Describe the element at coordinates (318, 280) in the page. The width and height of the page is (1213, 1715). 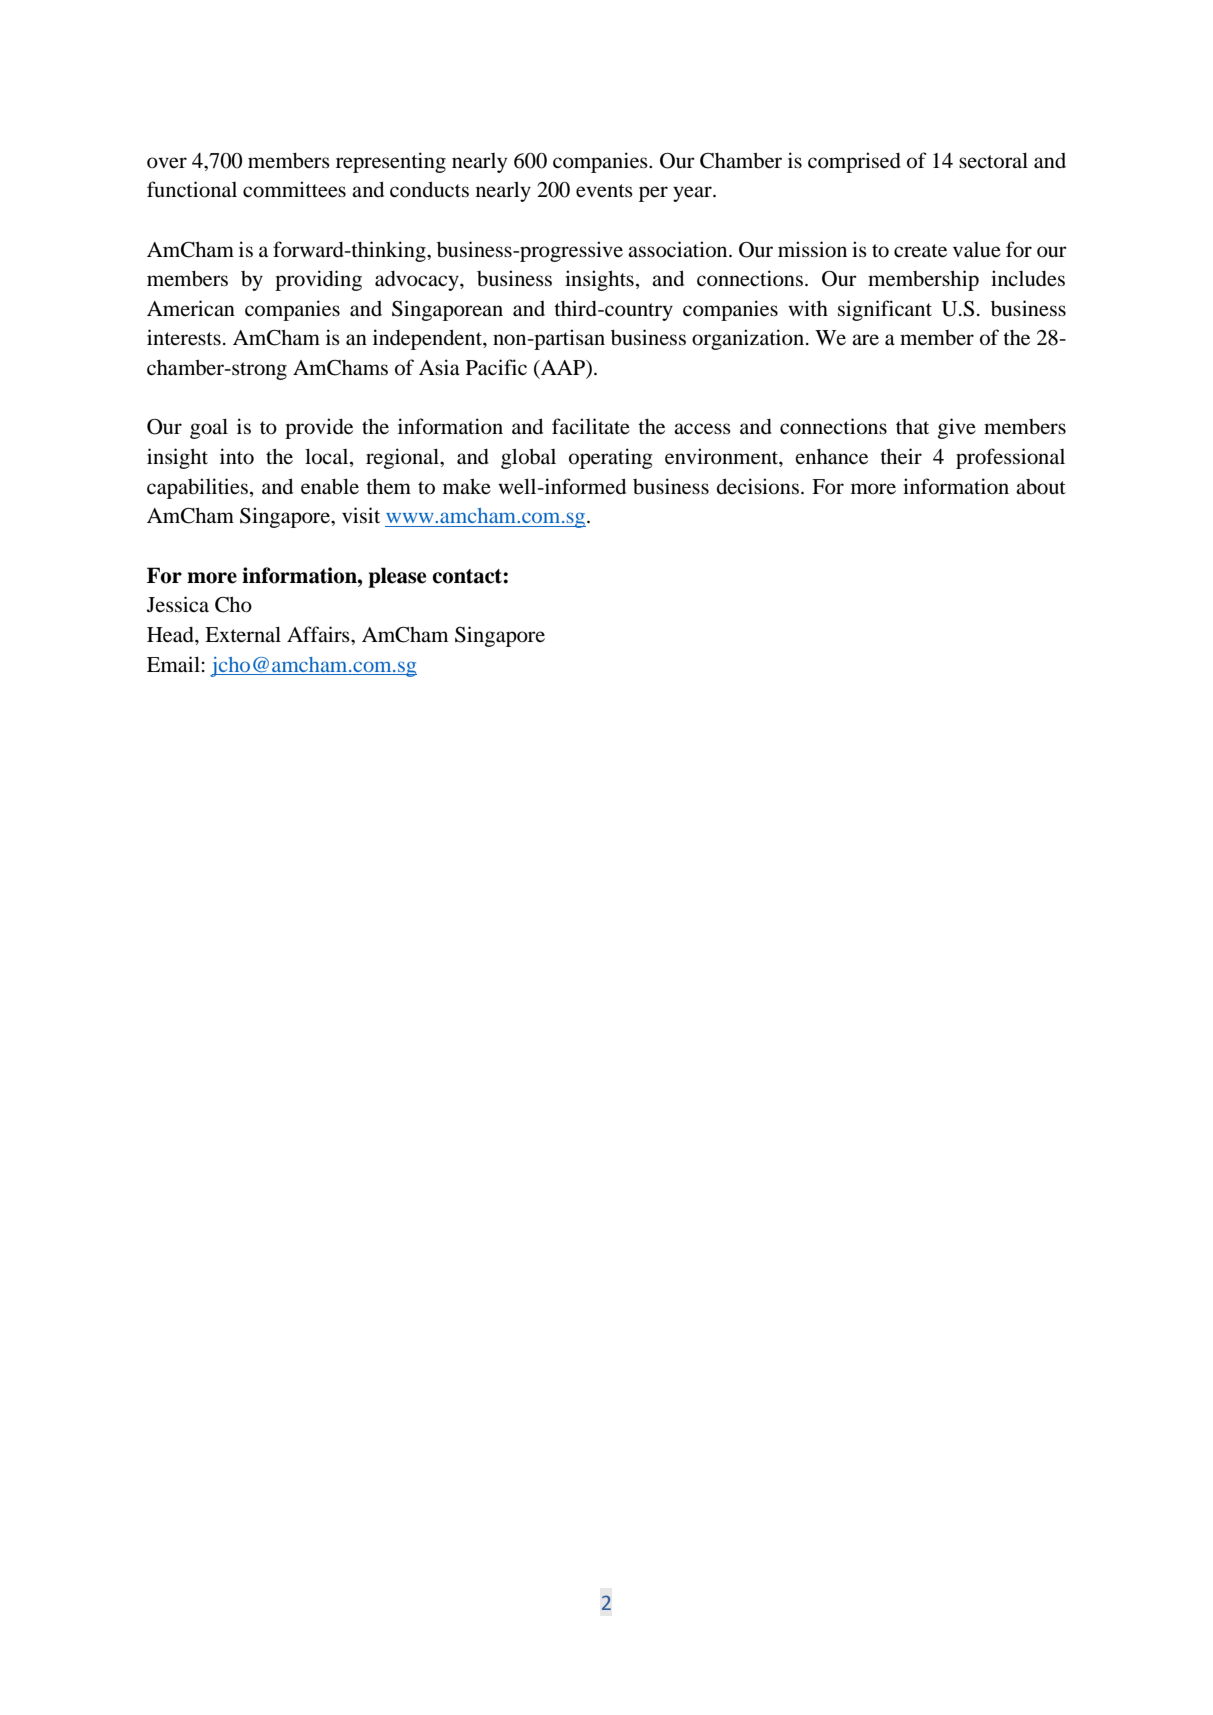
I see `providing` at that location.
